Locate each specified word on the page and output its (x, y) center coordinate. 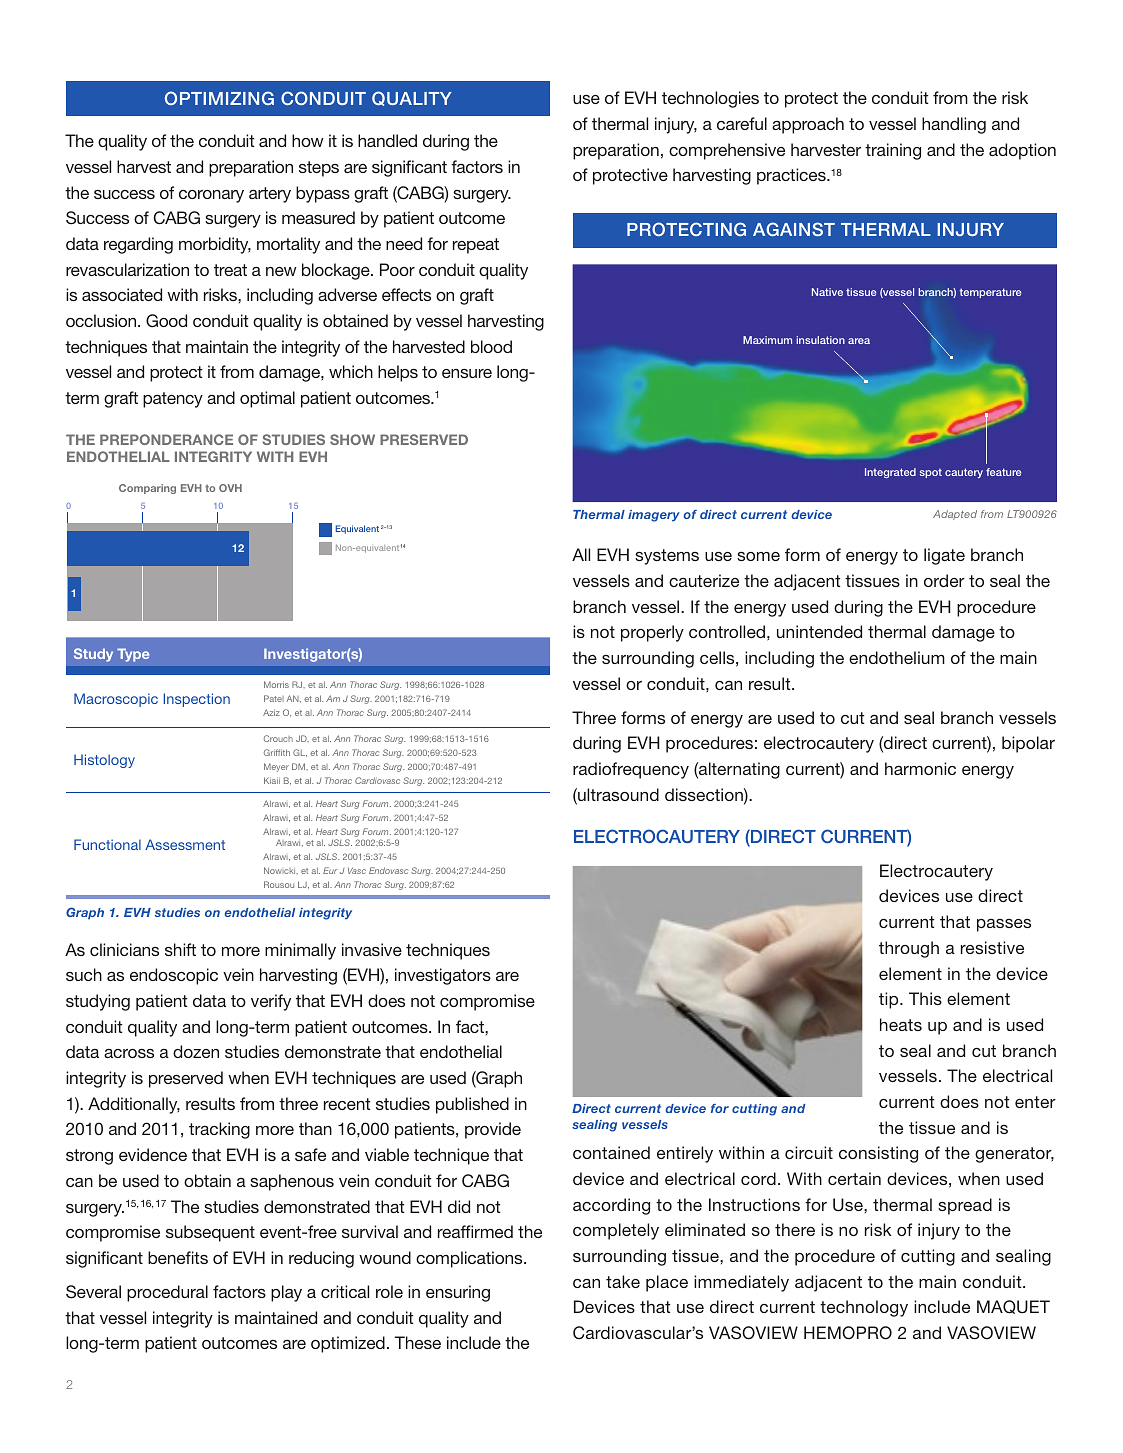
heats (901, 1024)
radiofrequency (631, 770)
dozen (196, 1051)
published (472, 1105)
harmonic (920, 768)
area (859, 341)
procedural (167, 1293)
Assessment (185, 844)
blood (491, 346)
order (944, 580)
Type (133, 655)
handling (954, 125)
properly (652, 633)
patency (173, 400)
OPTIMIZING (219, 98)
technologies (710, 99)
